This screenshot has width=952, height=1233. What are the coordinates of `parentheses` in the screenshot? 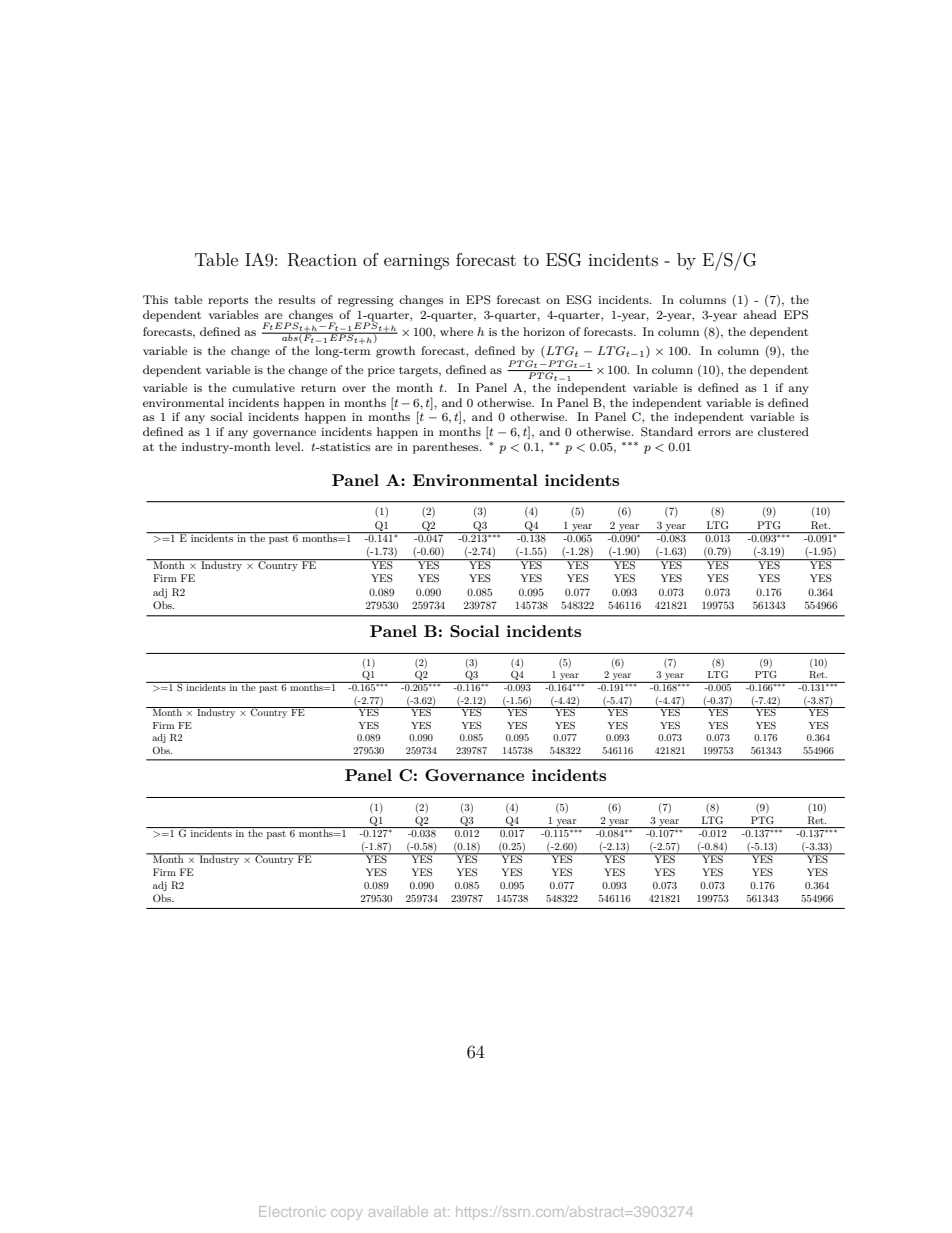 It's located at (447, 448).
